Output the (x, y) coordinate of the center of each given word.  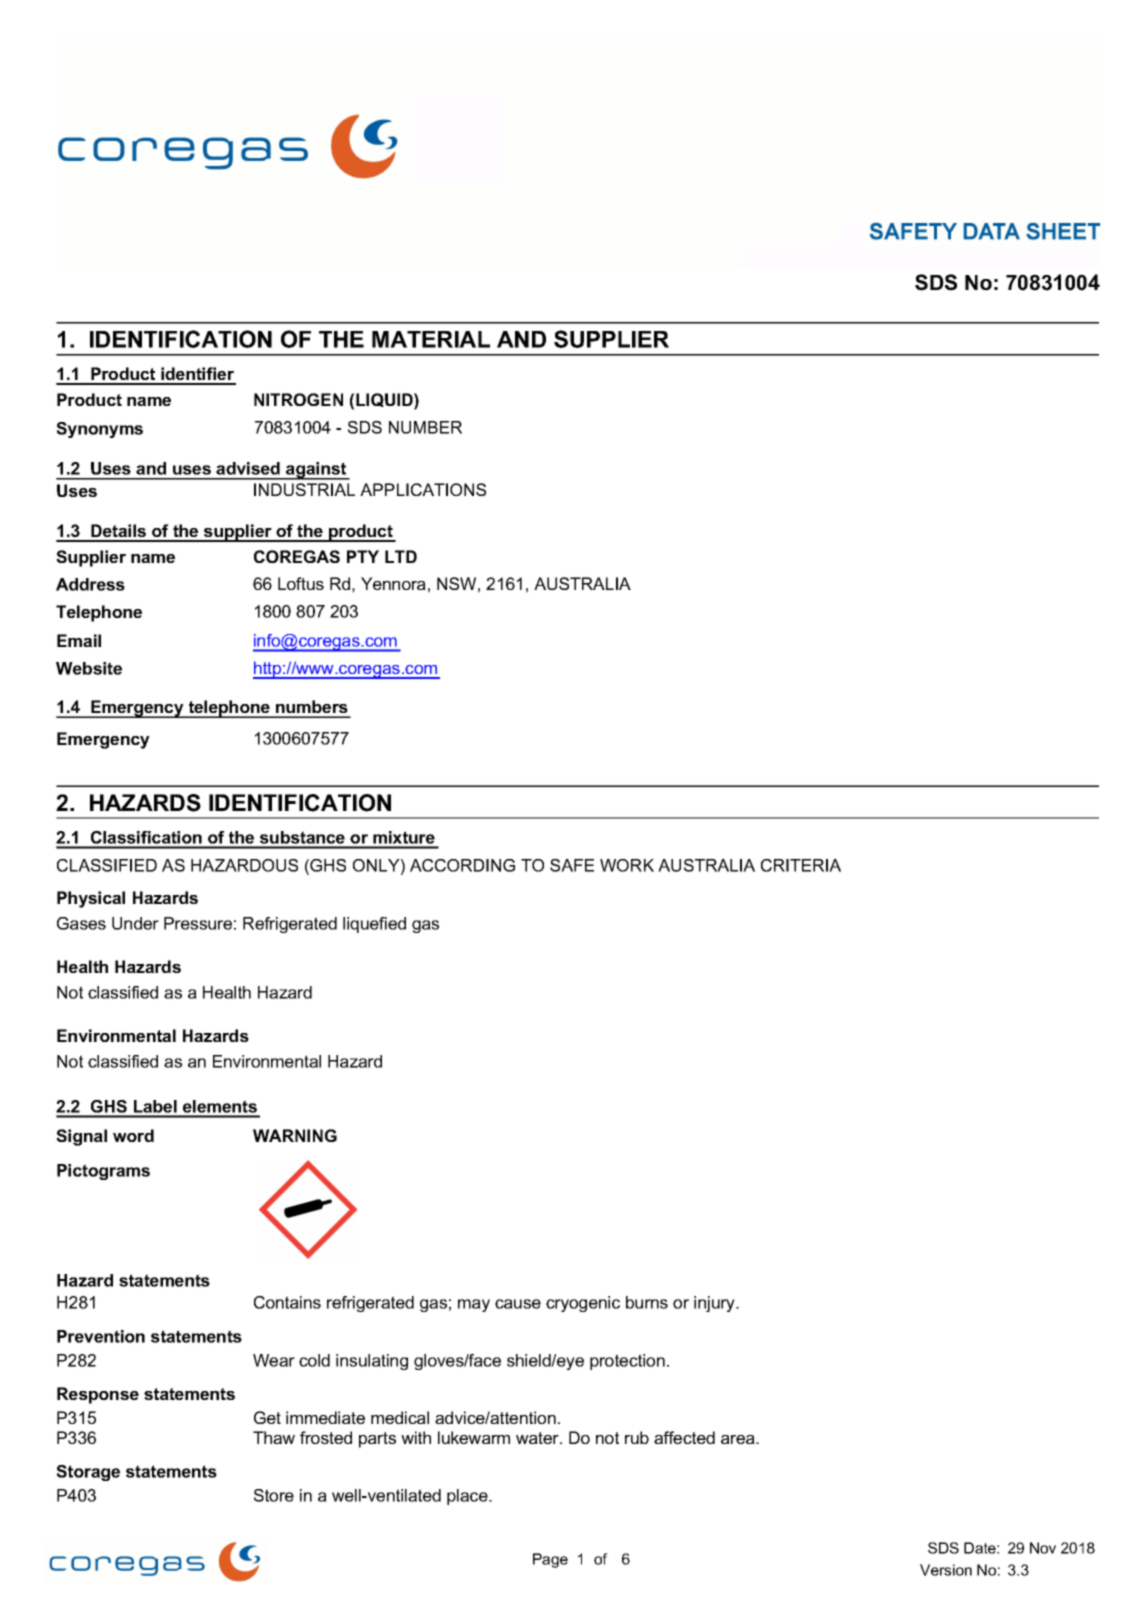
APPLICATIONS (423, 489)
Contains (287, 1302)
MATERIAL (431, 339)
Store (274, 1495)
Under (135, 923)
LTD (401, 556)
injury (715, 1304)
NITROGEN (298, 399)
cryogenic (583, 1304)
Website (89, 668)
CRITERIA (801, 865)
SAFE (572, 865)
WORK (627, 865)
